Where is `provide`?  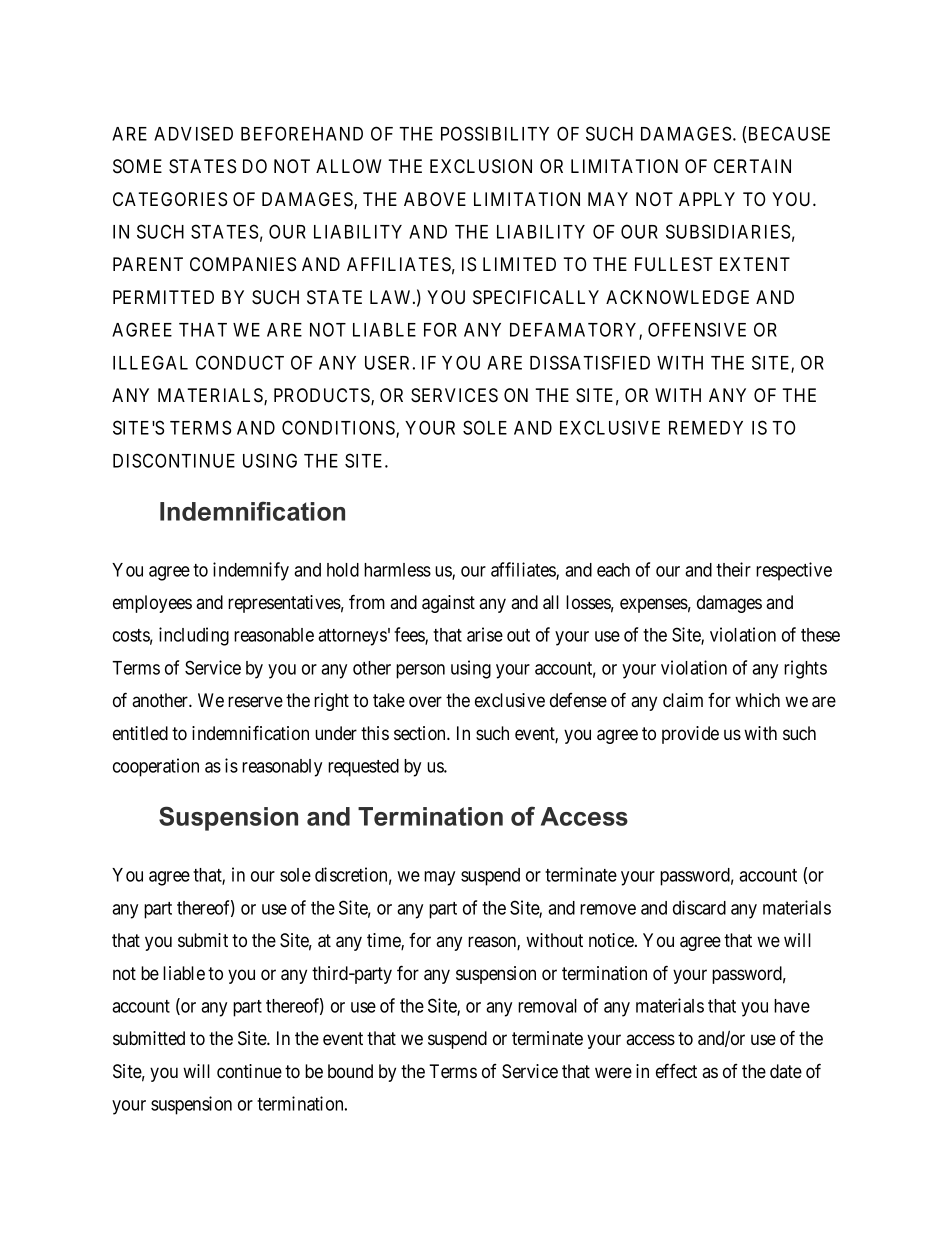 provide is located at coordinates (690, 735).
